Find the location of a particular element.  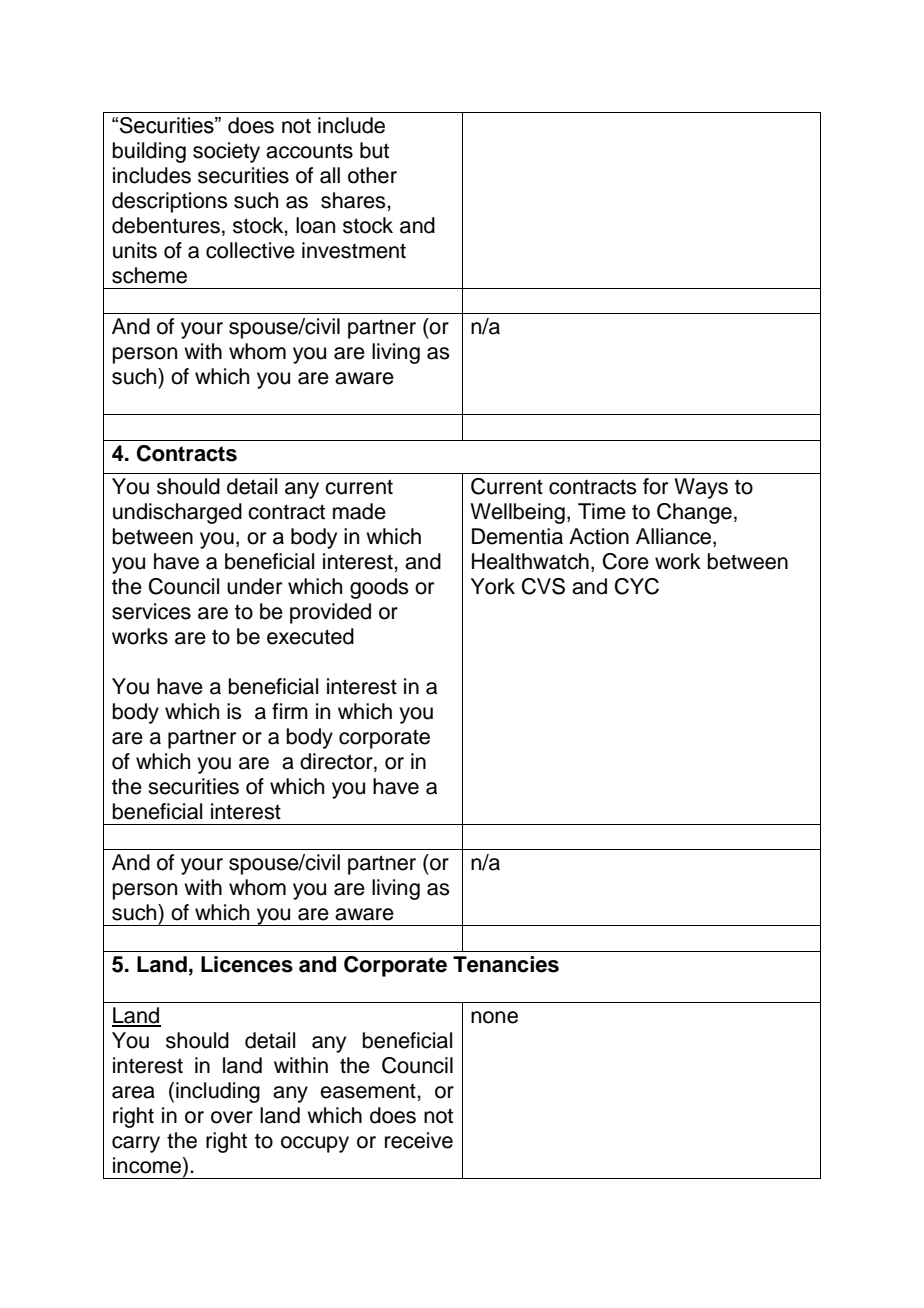

firm is located at coordinates (290, 711).
